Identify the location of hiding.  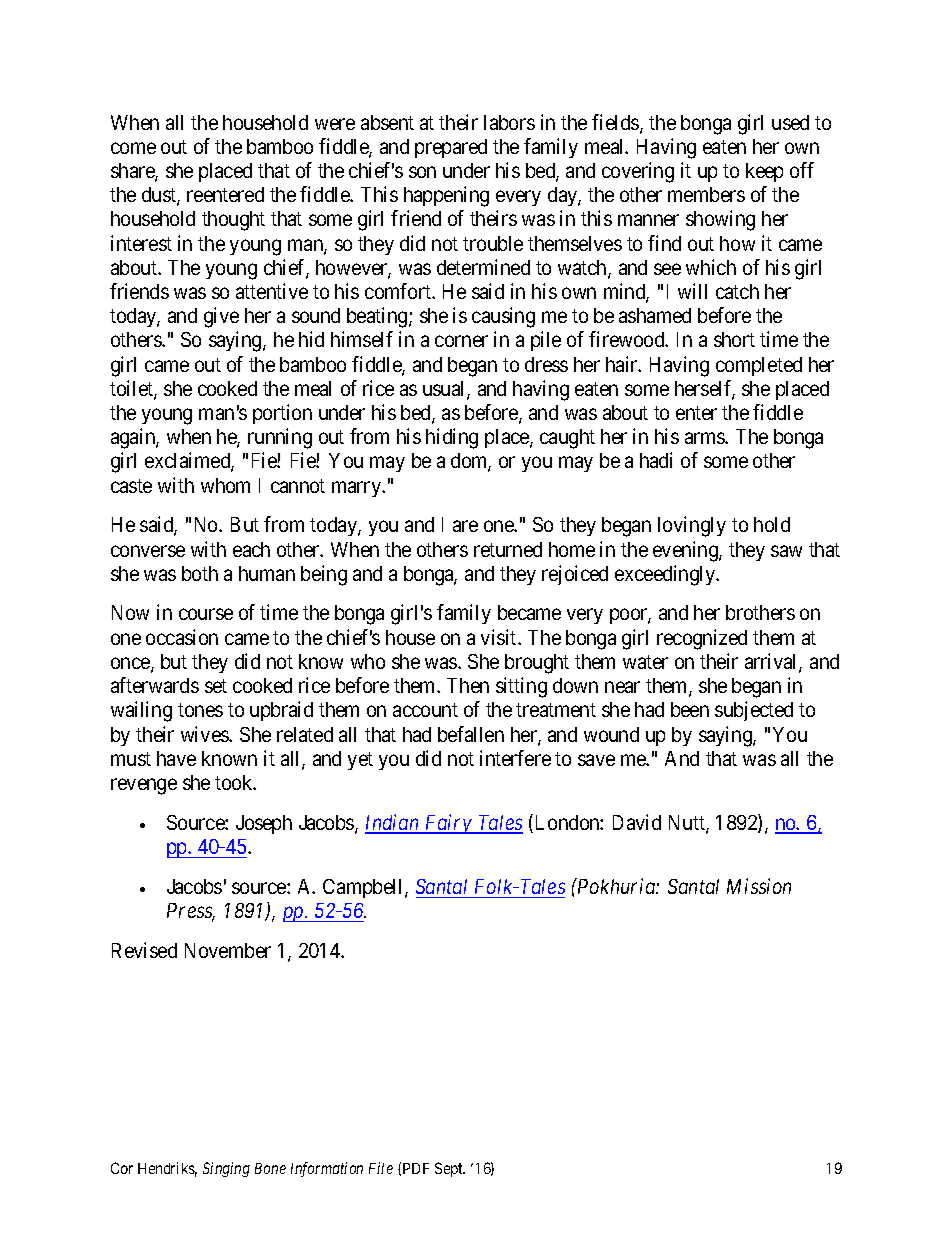
(452, 438).
